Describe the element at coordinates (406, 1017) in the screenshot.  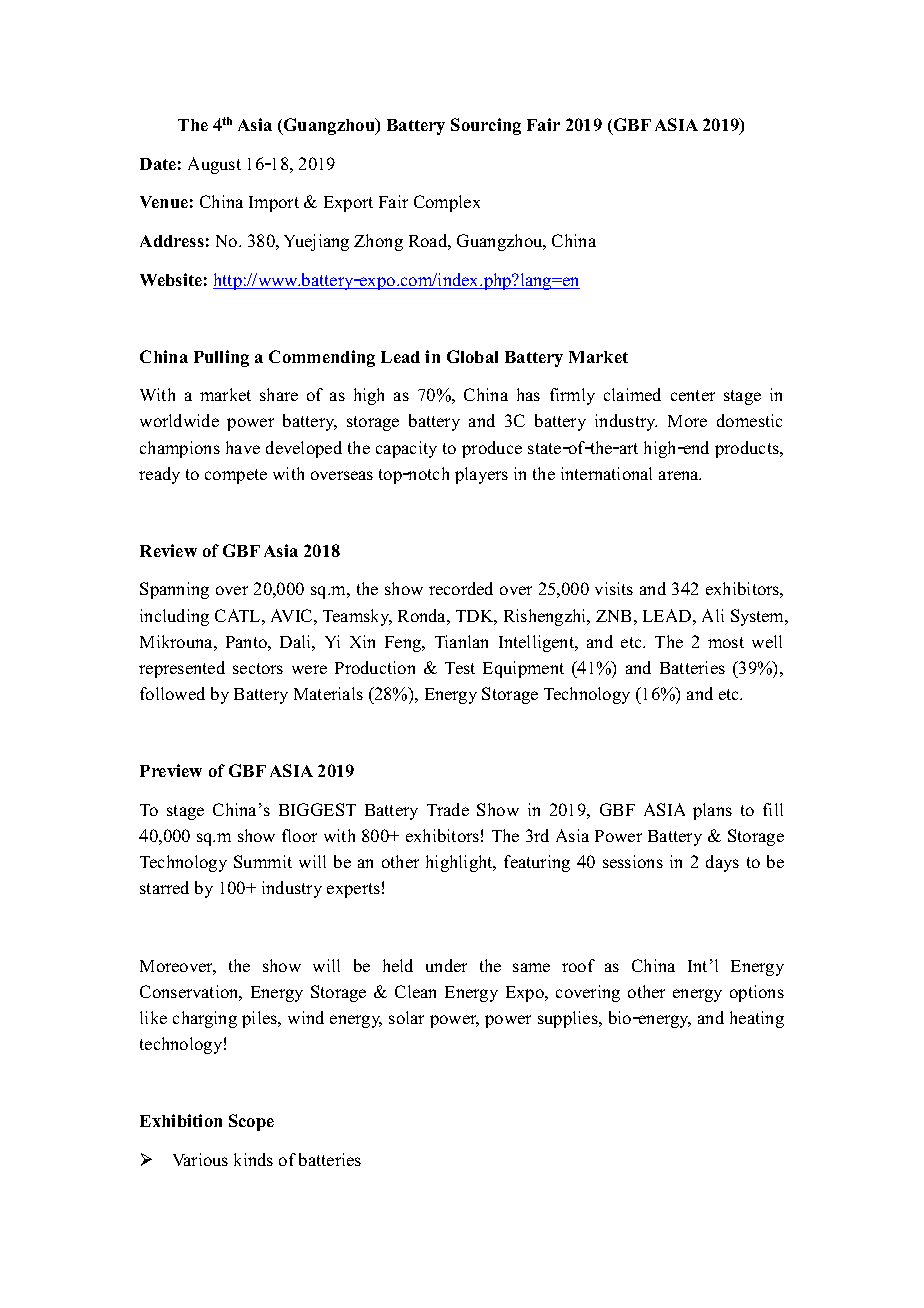
I see `solar` at that location.
